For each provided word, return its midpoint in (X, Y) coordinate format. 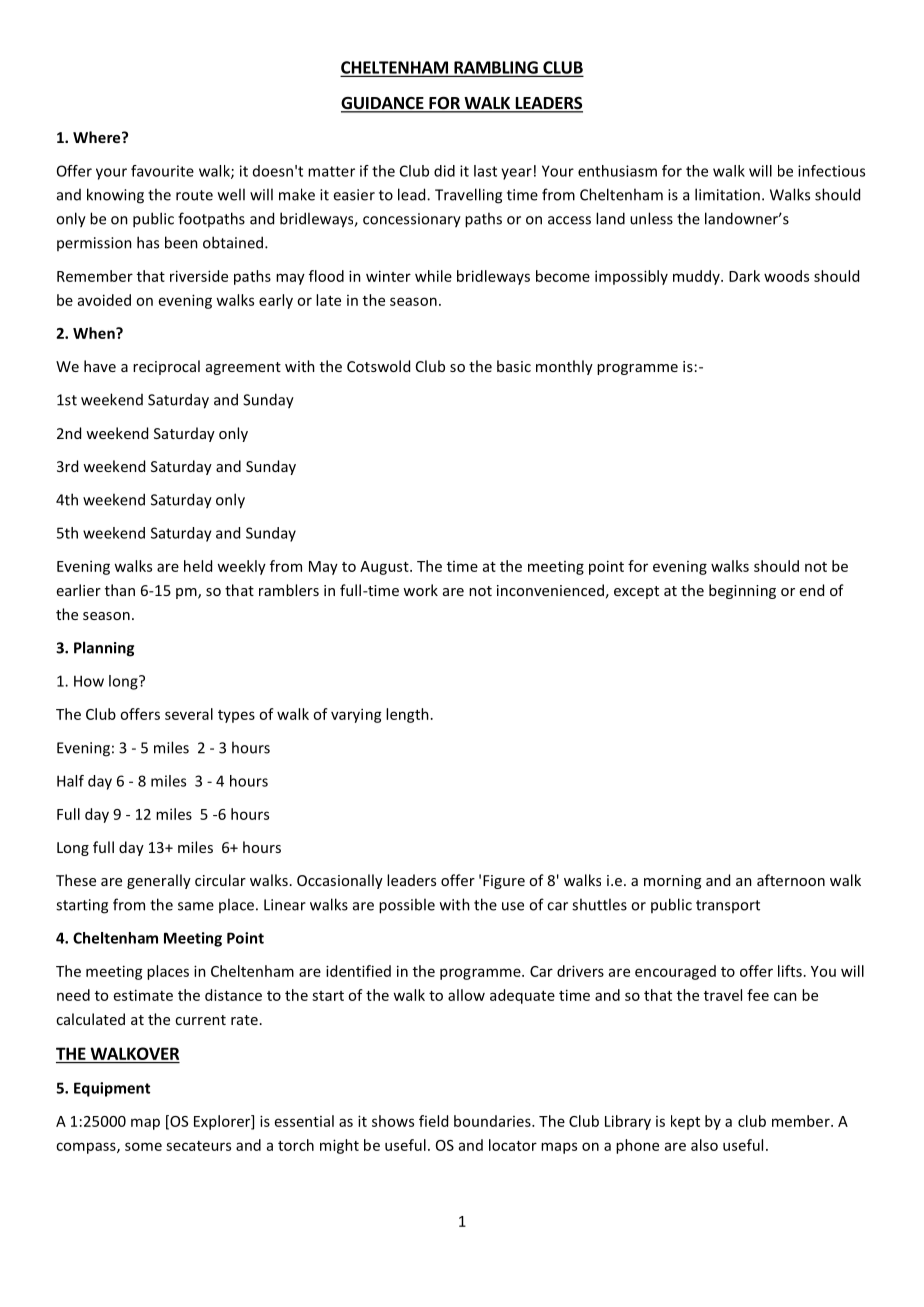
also (704, 1145)
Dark (744, 276)
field (433, 1121)
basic (514, 366)
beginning (742, 591)
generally (159, 881)
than (120, 590)
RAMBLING (496, 68)
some (143, 1146)
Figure (504, 882)
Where (98, 137)
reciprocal (166, 367)
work (420, 590)
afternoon (791, 880)
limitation (727, 194)
